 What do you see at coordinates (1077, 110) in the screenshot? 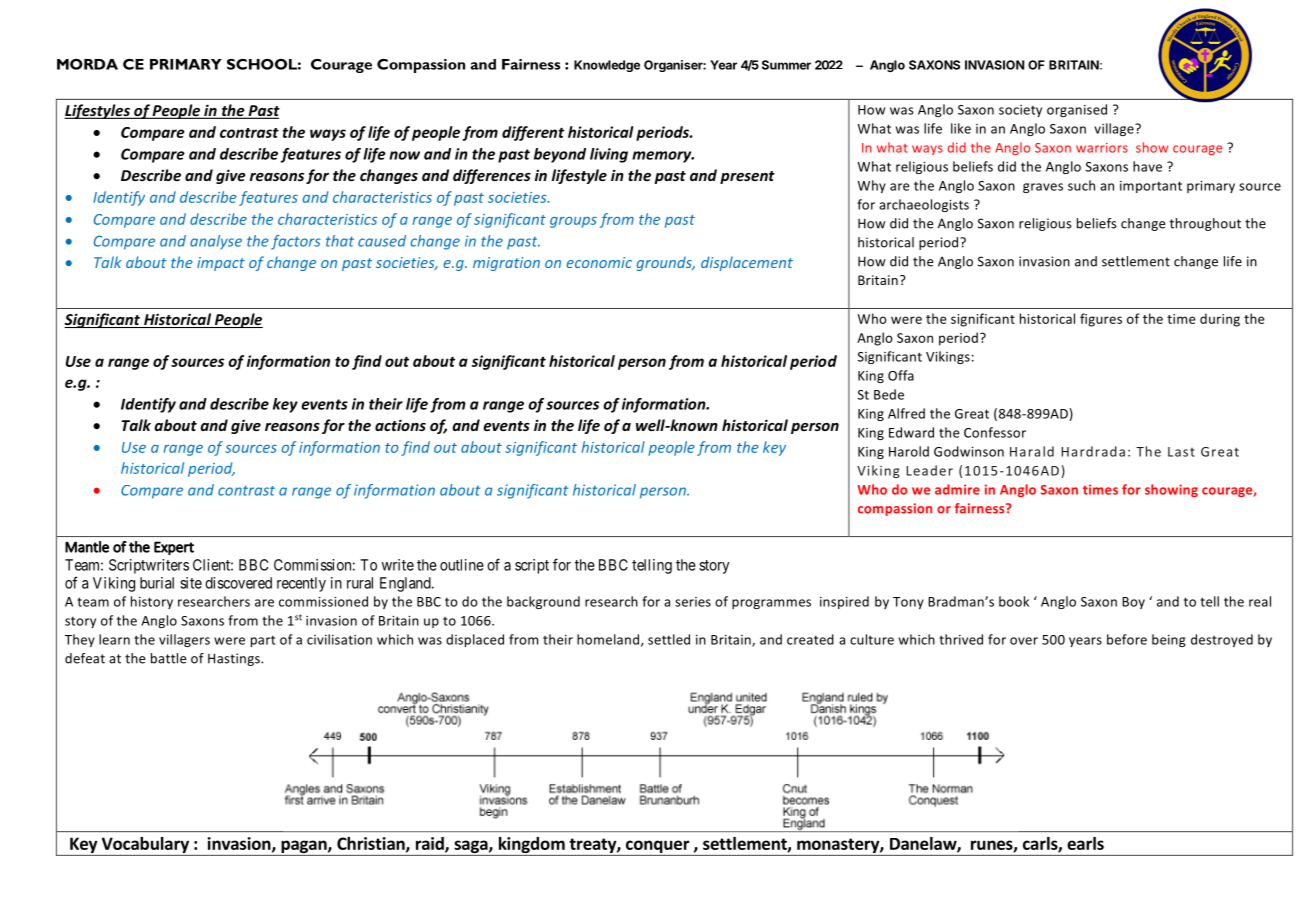
I see `organised` at bounding box center [1077, 110].
